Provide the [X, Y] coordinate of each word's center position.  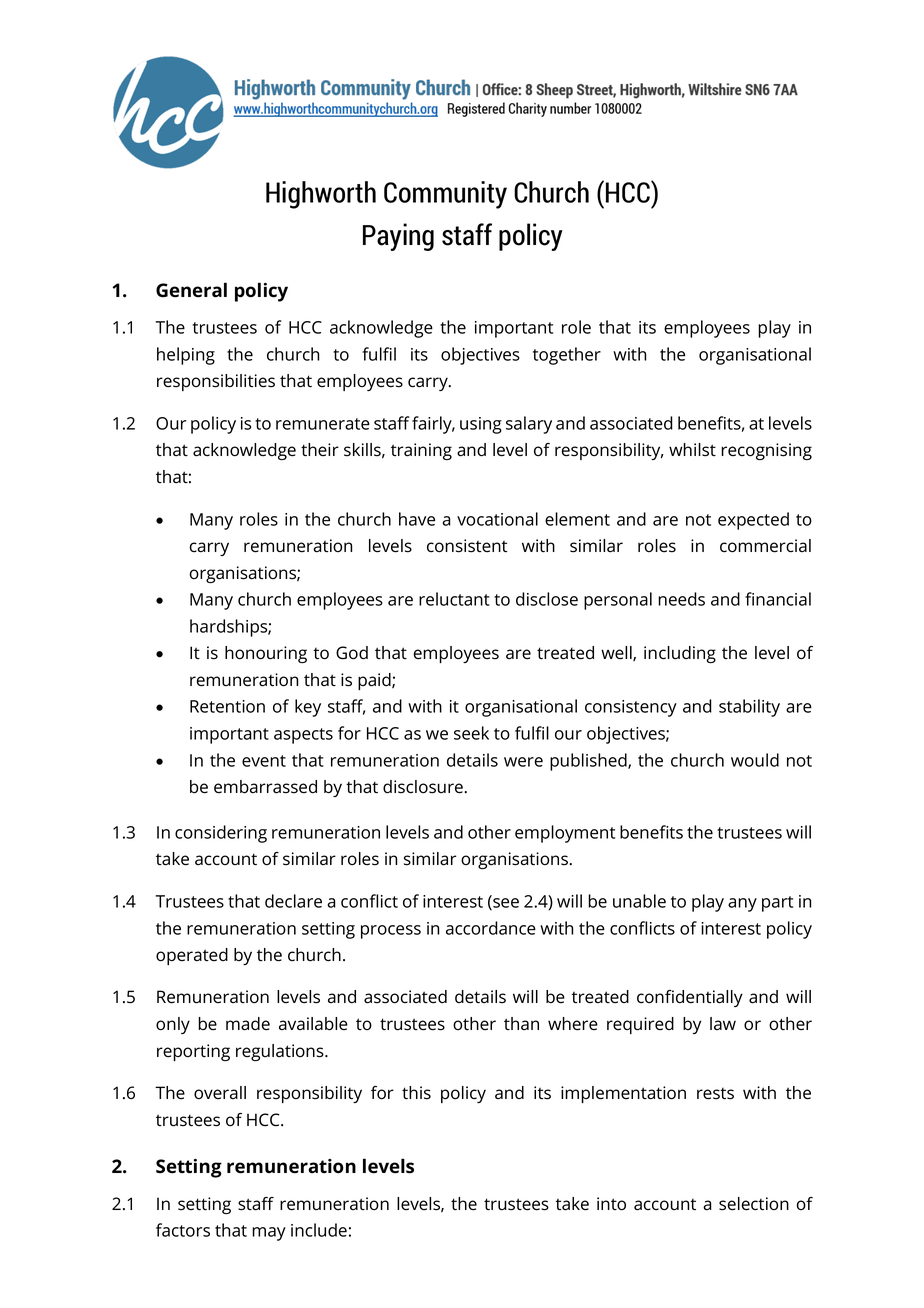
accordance [491, 928]
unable [639, 901]
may [269, 1234]
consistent [467, 546]
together [567, 356]
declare [293, 901]
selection [754, 1204]
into [611, 1204]
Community [445, 195]
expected [753, 521]
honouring [266, 654]
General [191, 290]
